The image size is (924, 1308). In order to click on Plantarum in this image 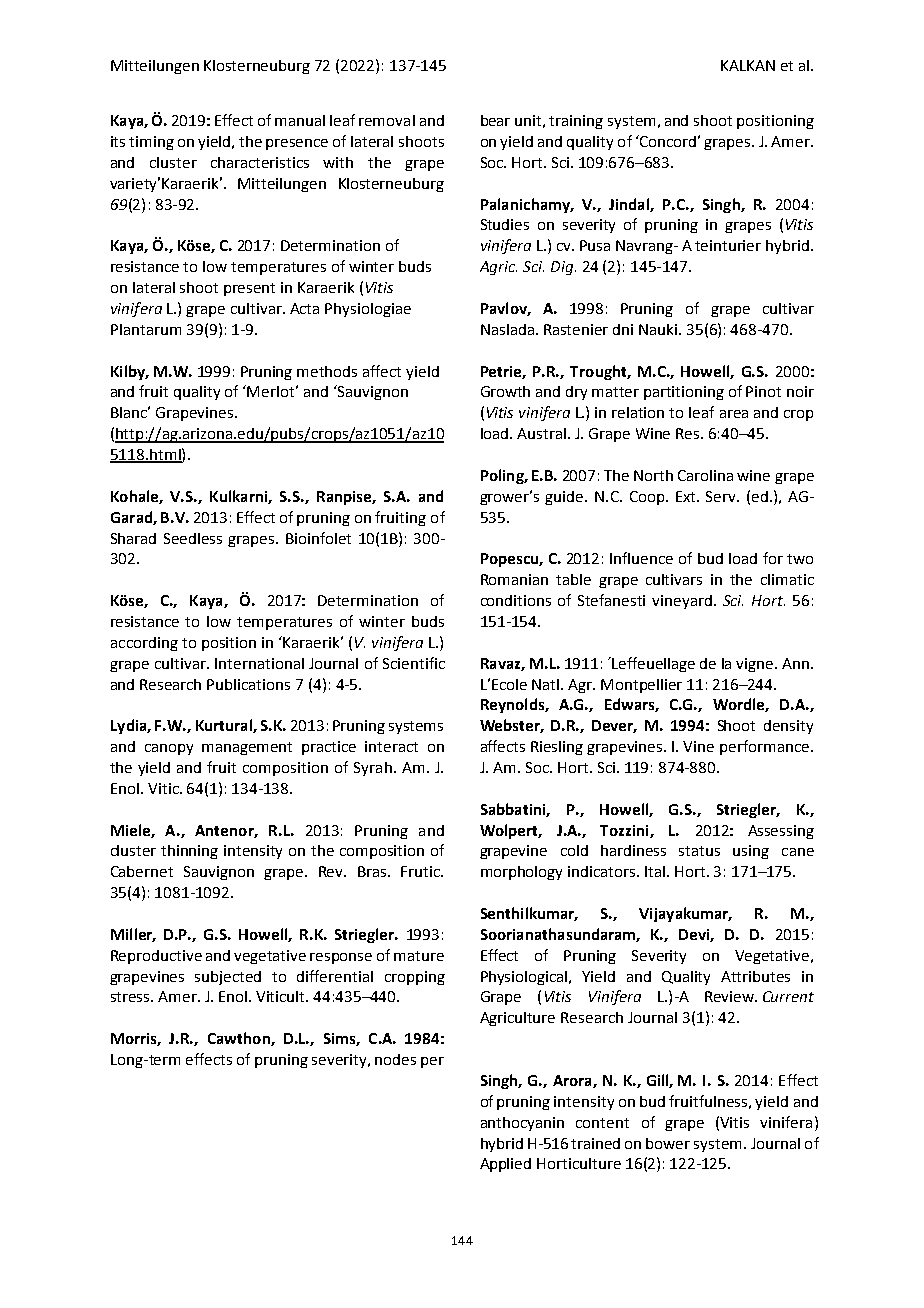, I will do `click(146, 329)`.
